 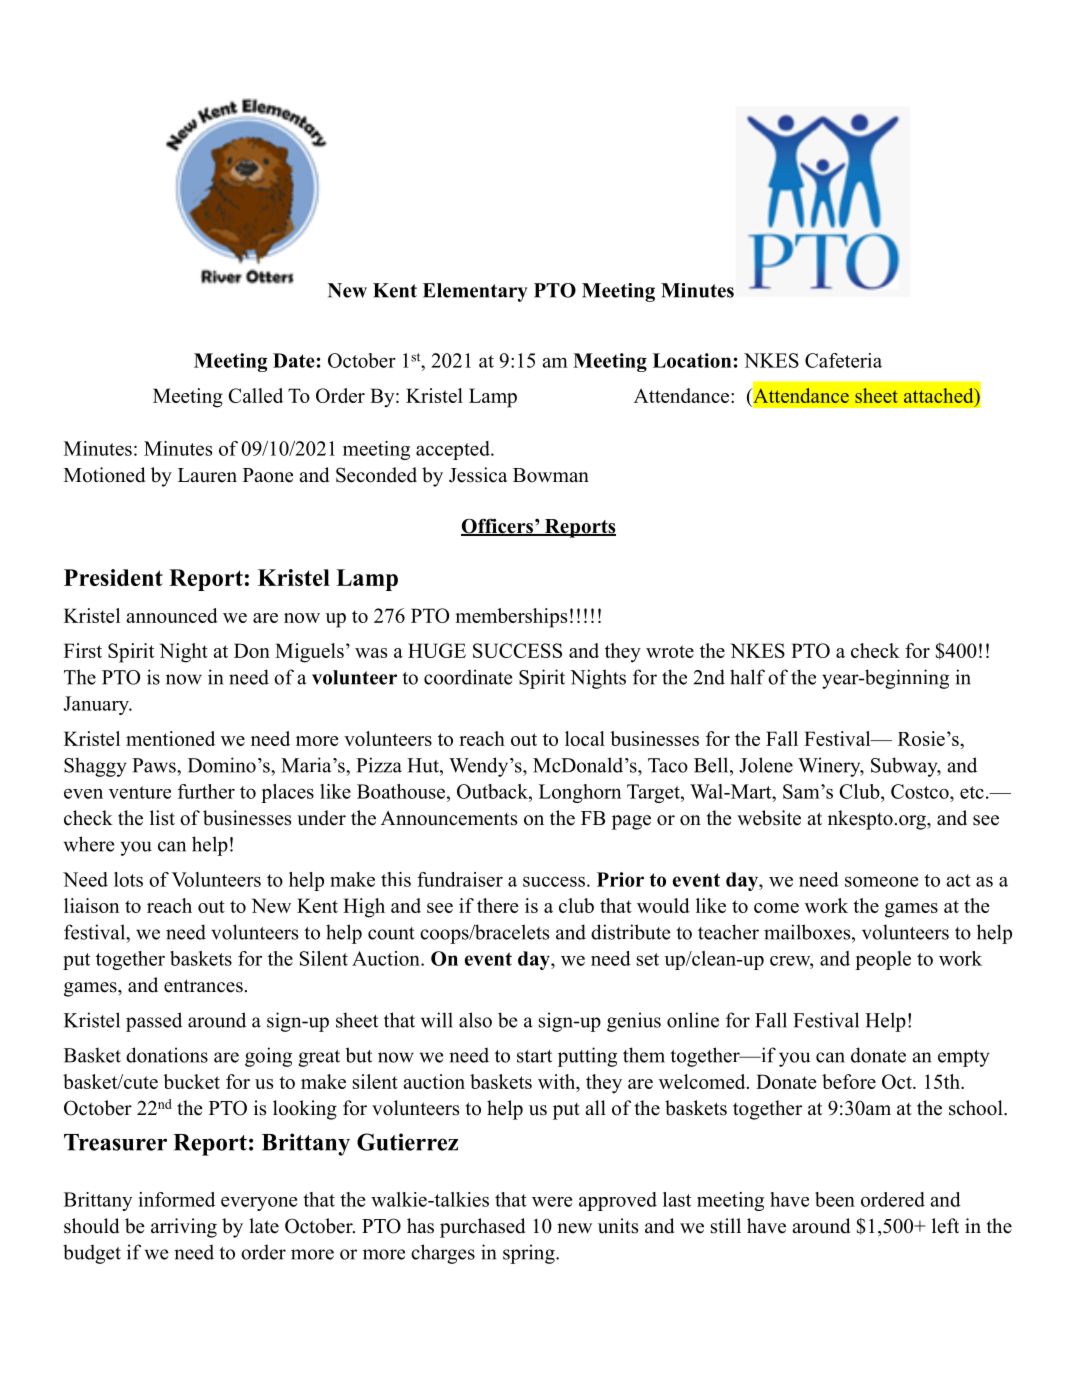 What do you see at coordinates (881, 881) in the screenshot?
I see `someone` at bounding box center [881, 881].
